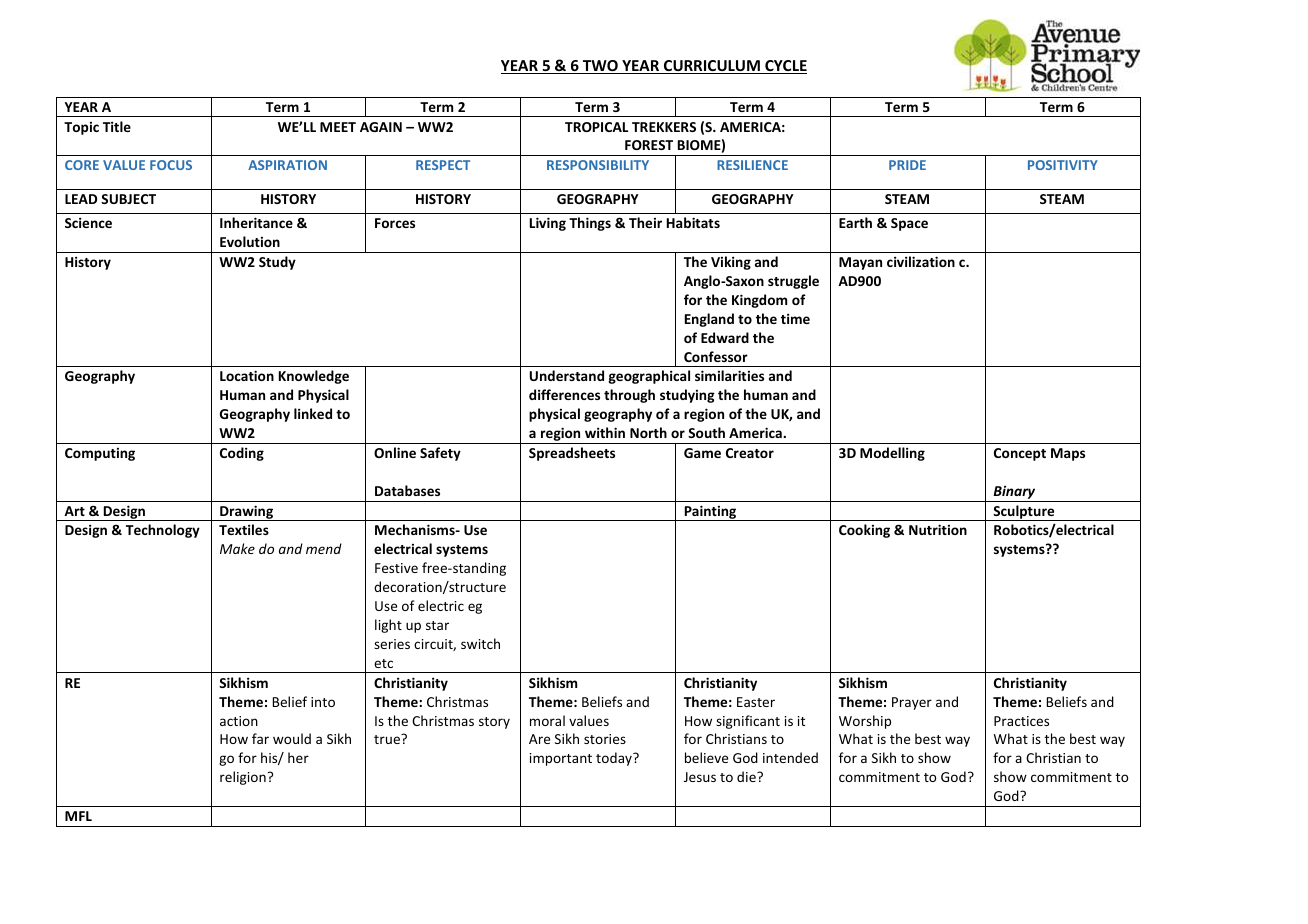 The width and height of the screenshot is (1308, 924). I want to click on Title, so click(117, 126).
